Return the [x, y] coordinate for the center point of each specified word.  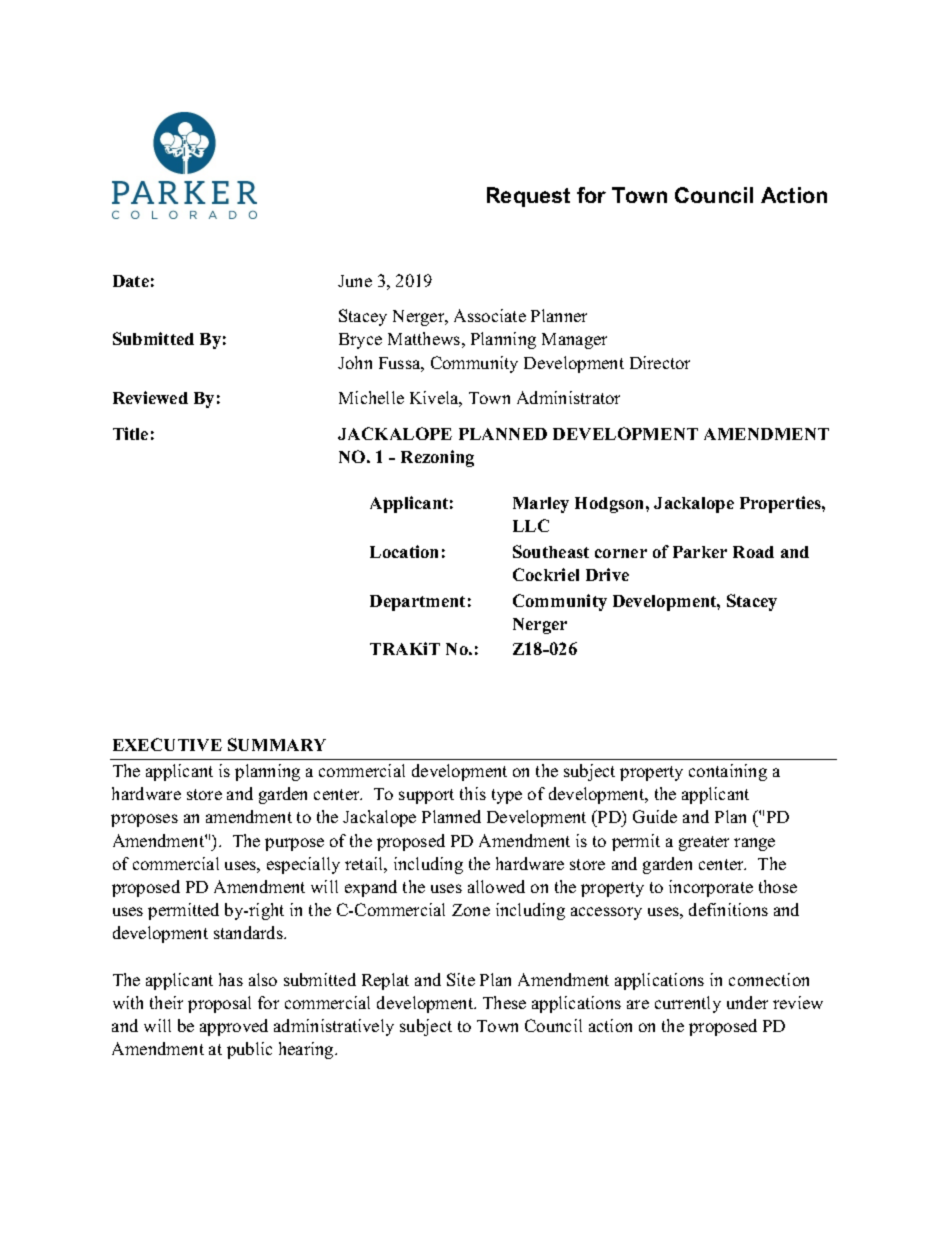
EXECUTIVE [167, 744]
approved [234, 1027]
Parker [700, 552]
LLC [531, 525]
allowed [496, 886]
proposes [144, 820]
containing [728, 772]
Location [404, 551]
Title [130, 433]
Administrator [568, 397]
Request [528, 197]
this [473, 793]
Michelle [371, 397]
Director [660, 362]
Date [131, 281]
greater [704, 843]
